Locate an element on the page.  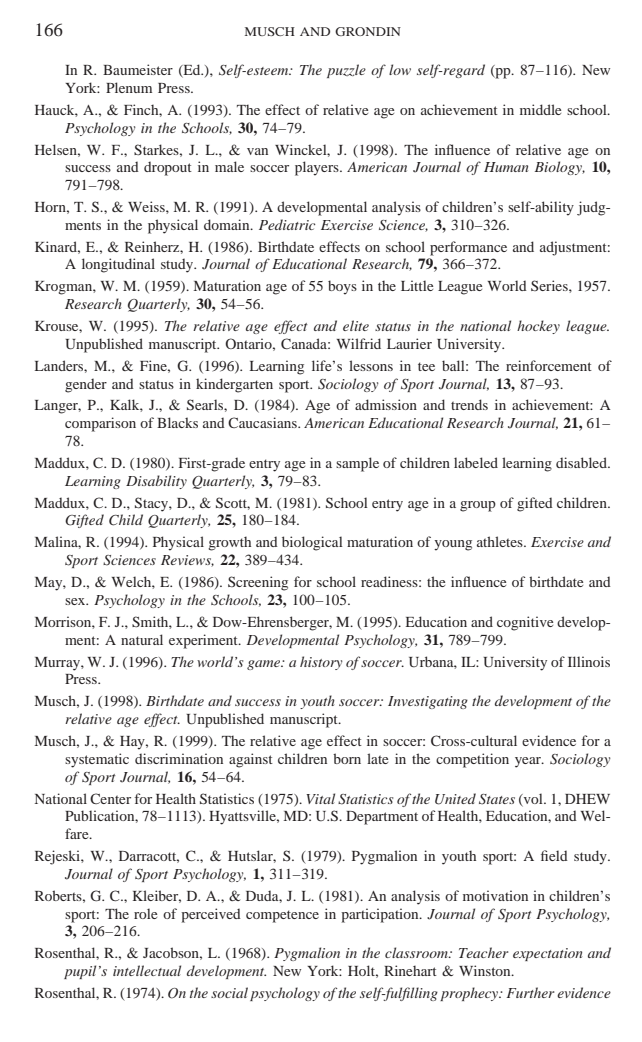
middle is located at coordinates (540, 109).
